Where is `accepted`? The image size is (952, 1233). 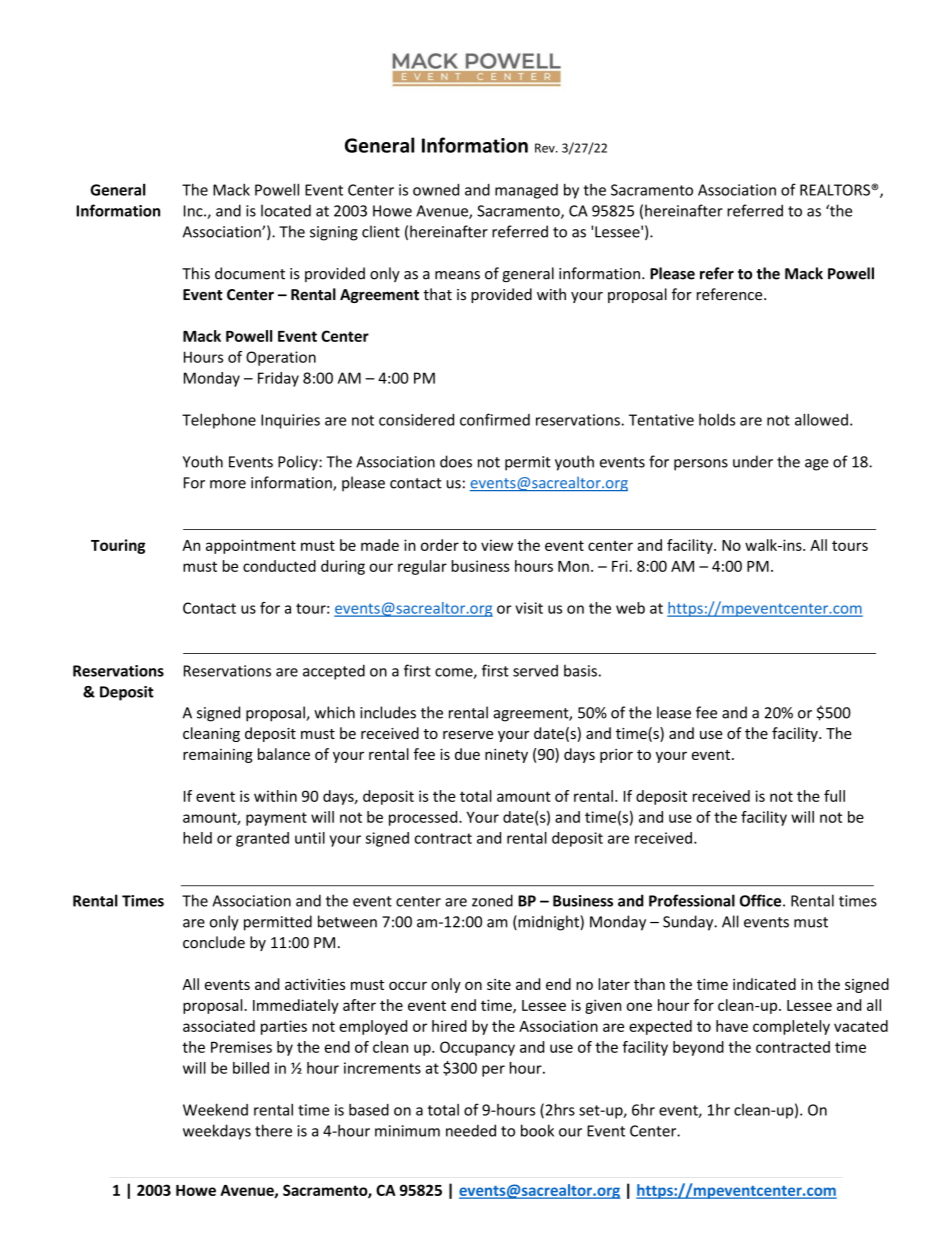 accepted is located at coordinates (334, 672).
